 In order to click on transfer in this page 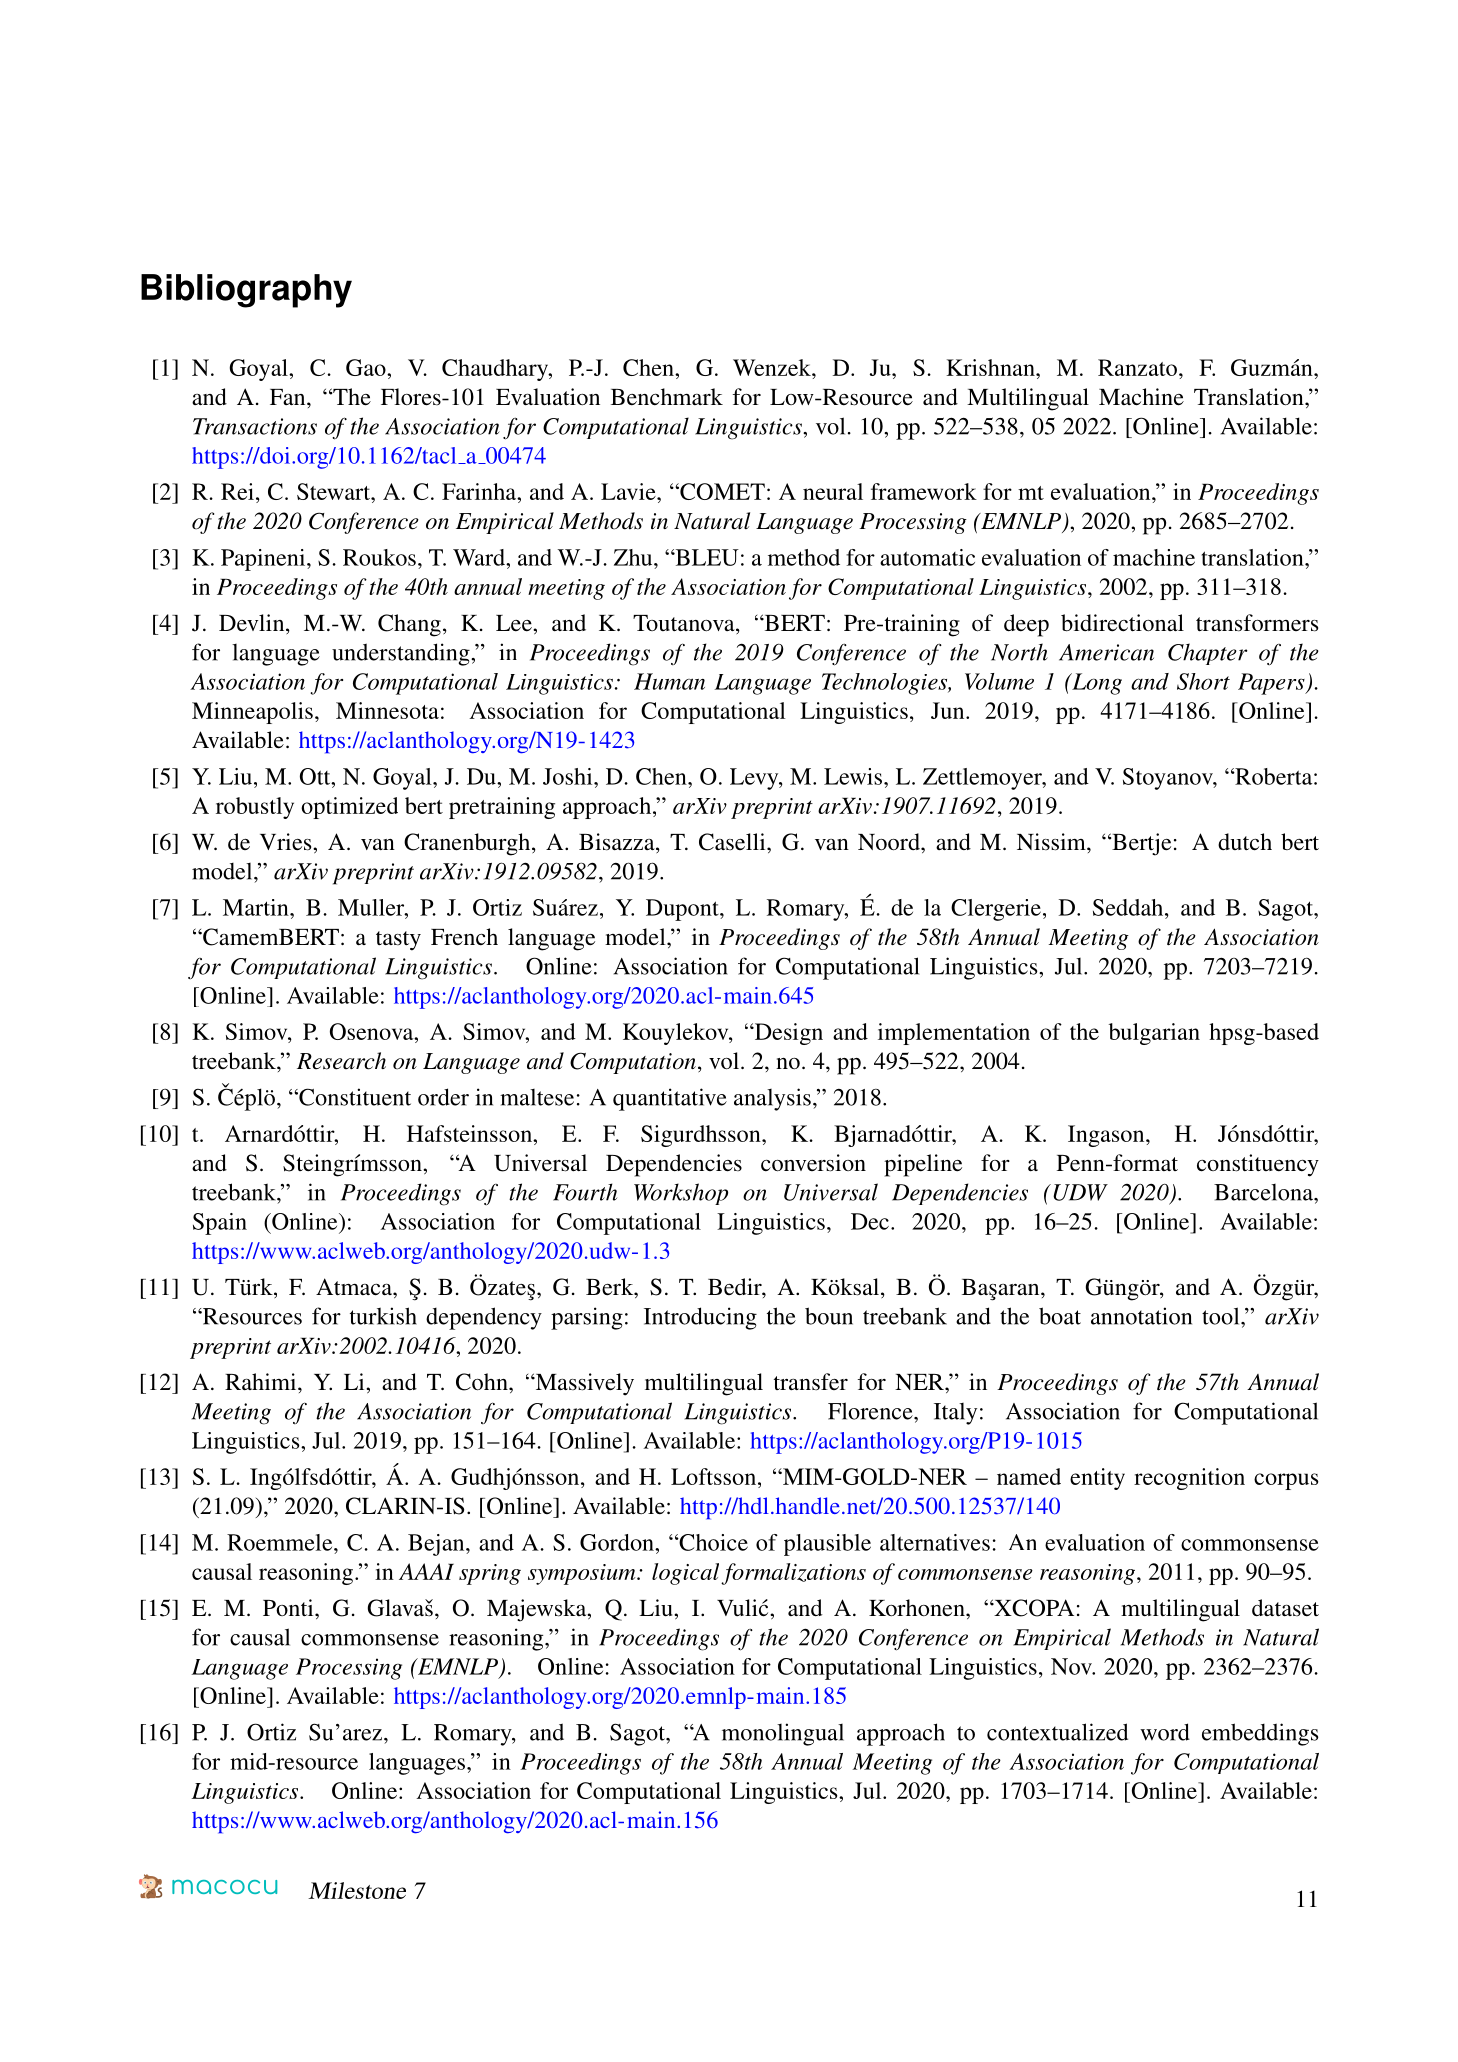, I will do `click(811, 1382)`.
